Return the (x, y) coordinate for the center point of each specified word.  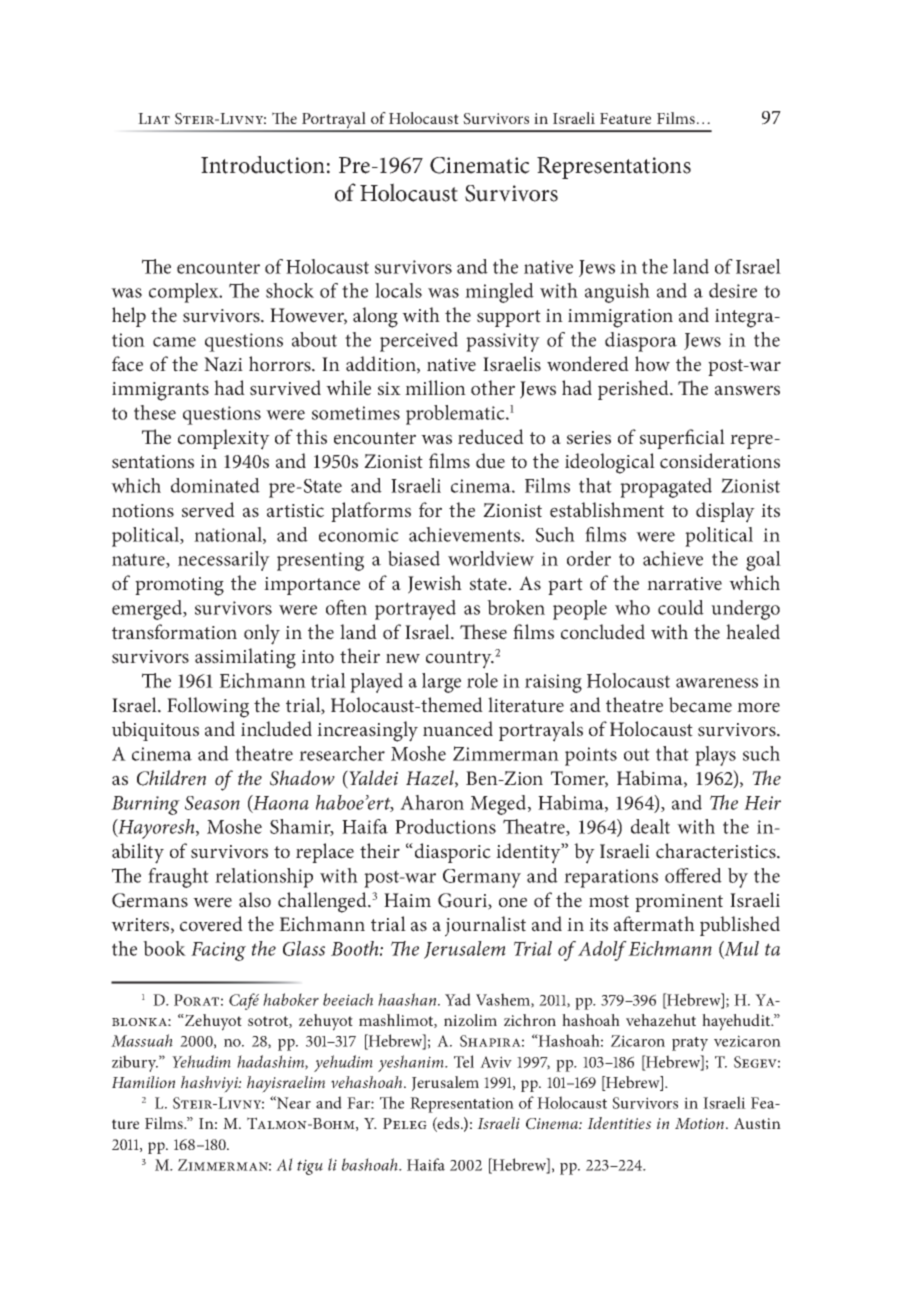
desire (733, 290)
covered (211, 924)
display (725, 512)
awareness (717, 683)
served (208, 510)
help (129, 317)
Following (208, 707)
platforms (371, 512)
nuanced (458, 729)
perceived (419, 342)
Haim (407, 900)
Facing (218, 951)
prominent (679, 903)
